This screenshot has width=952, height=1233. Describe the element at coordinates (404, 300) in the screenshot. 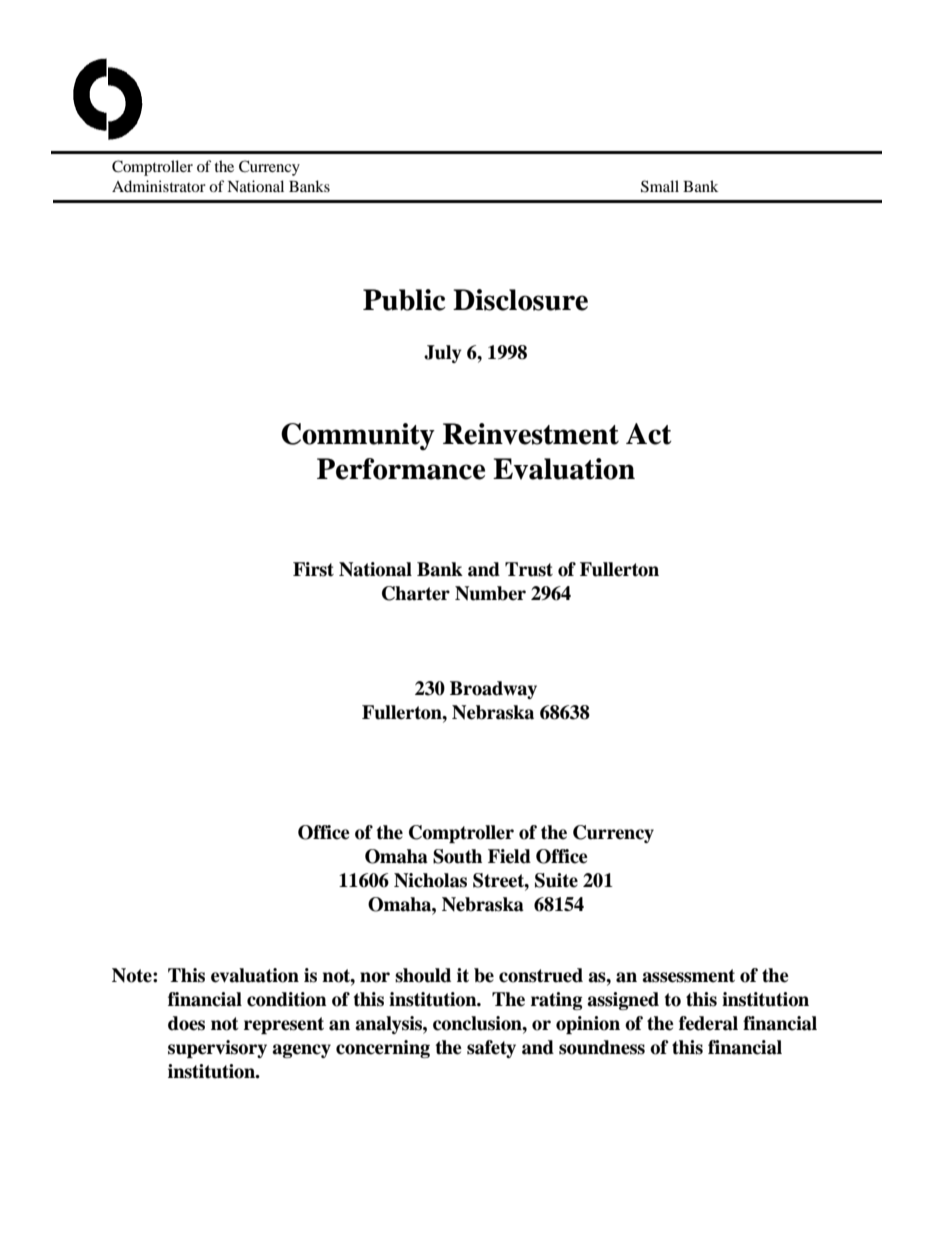

I see `Public` at that location.
